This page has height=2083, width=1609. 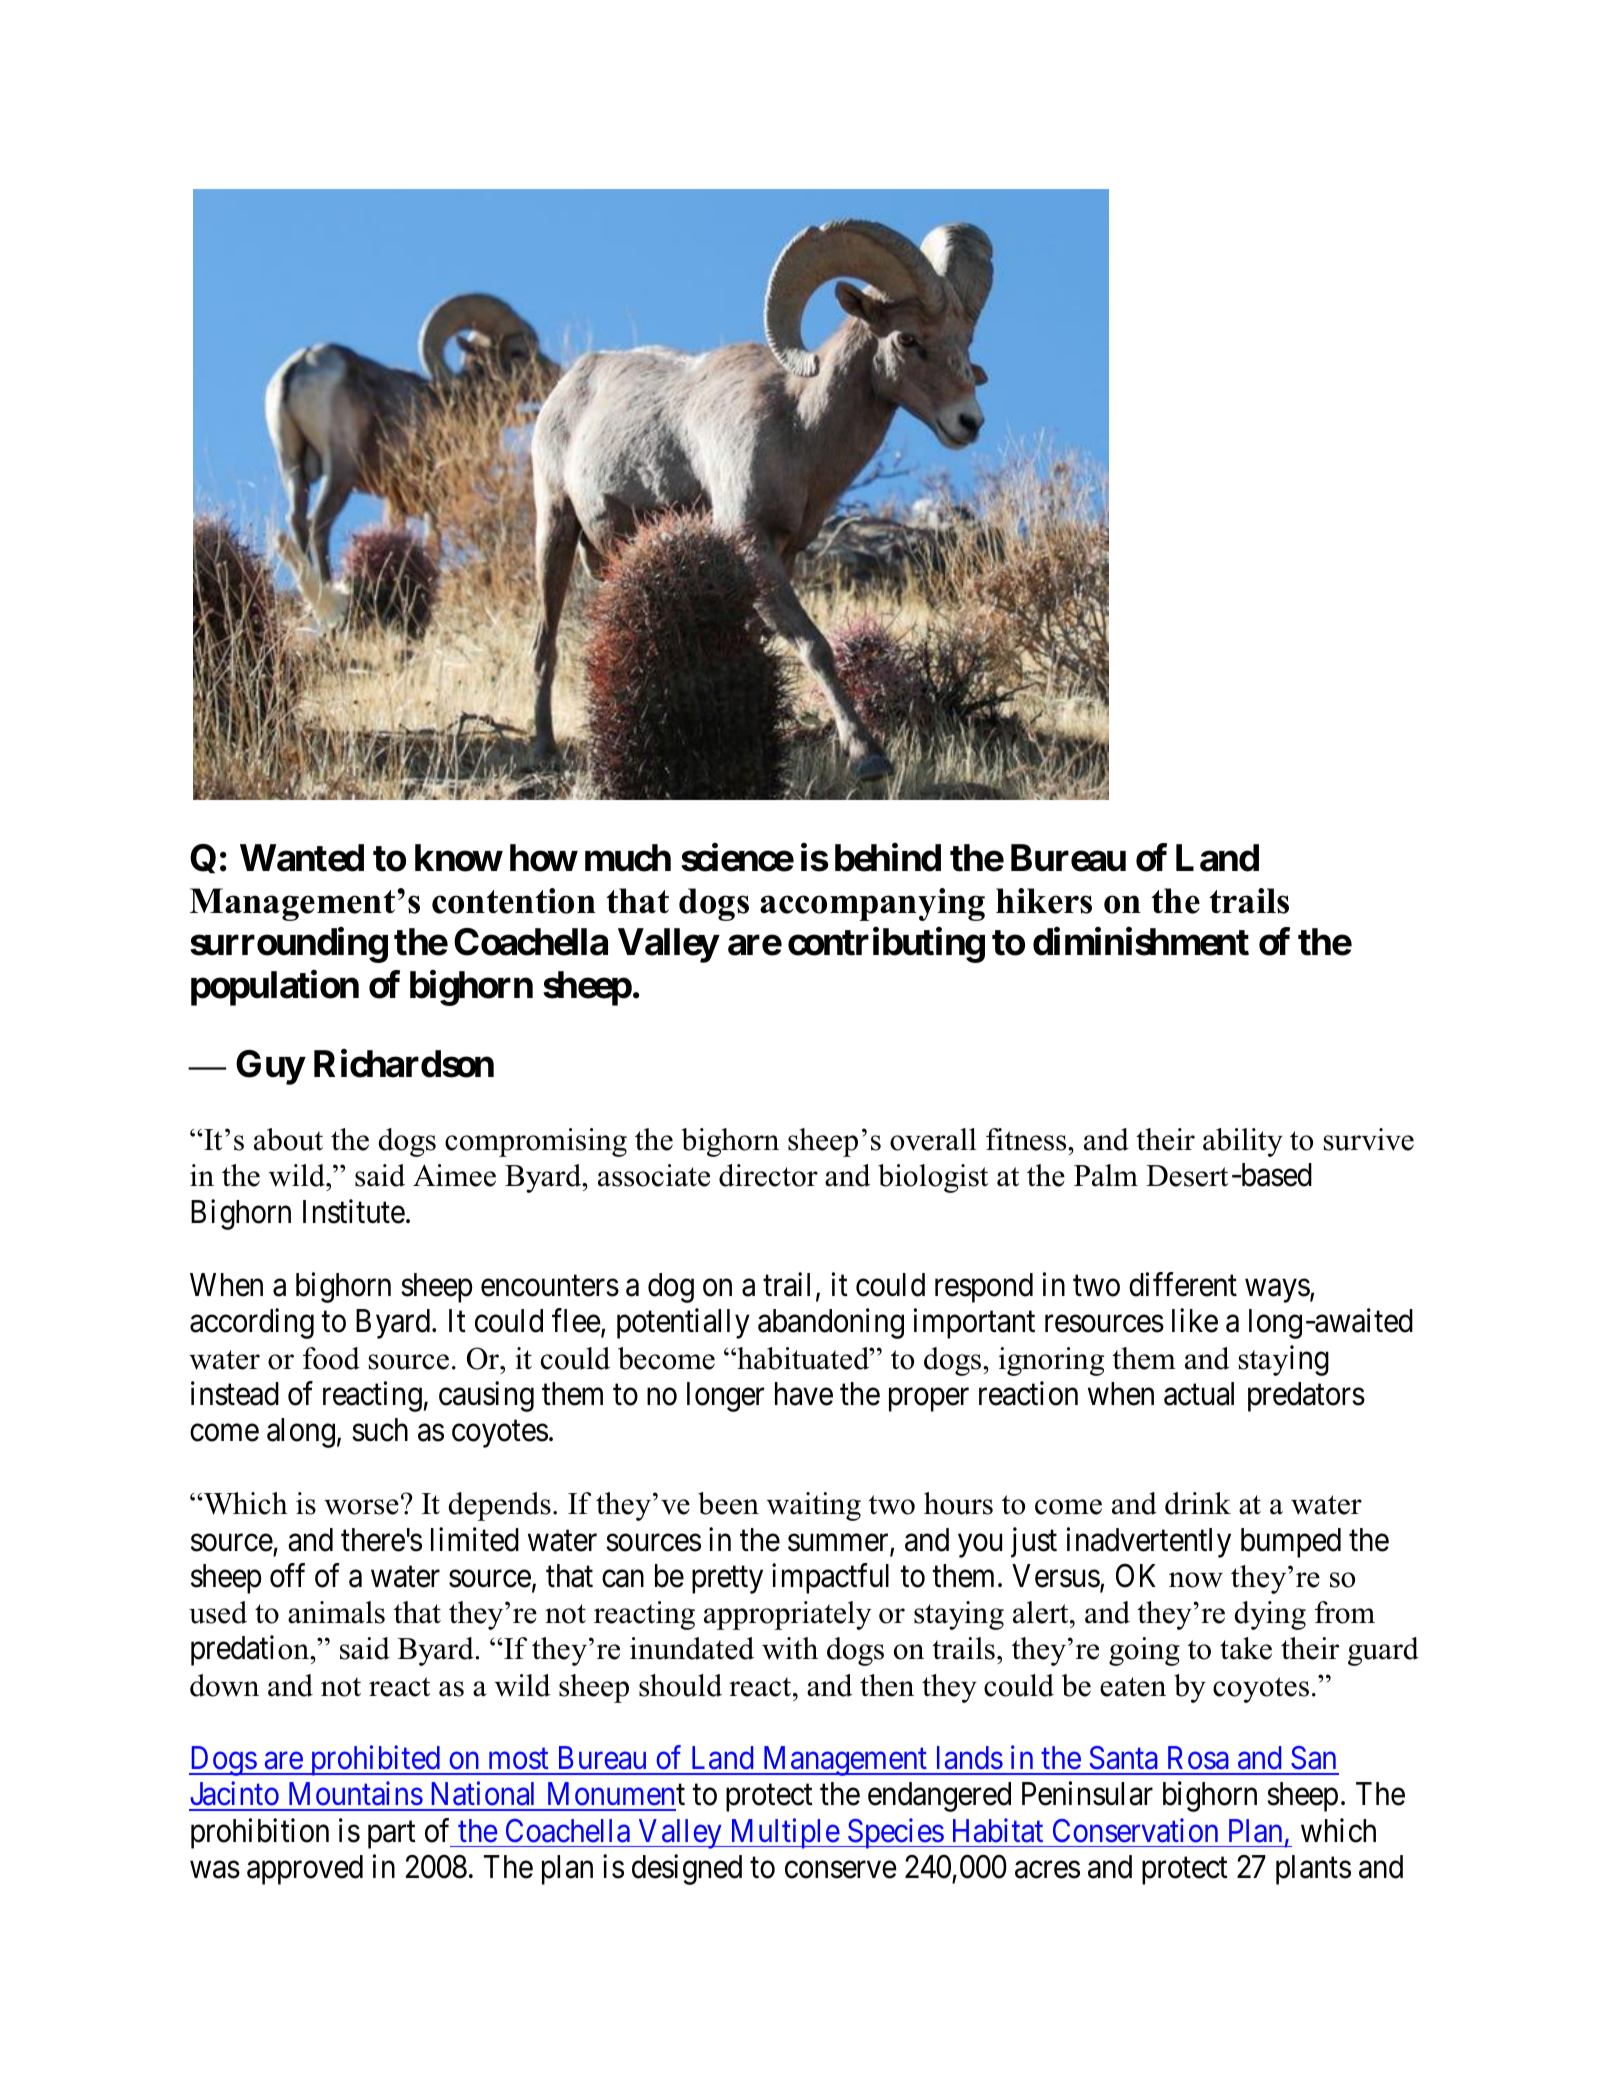 I want to click on food, so click(x=331, y=1358).
